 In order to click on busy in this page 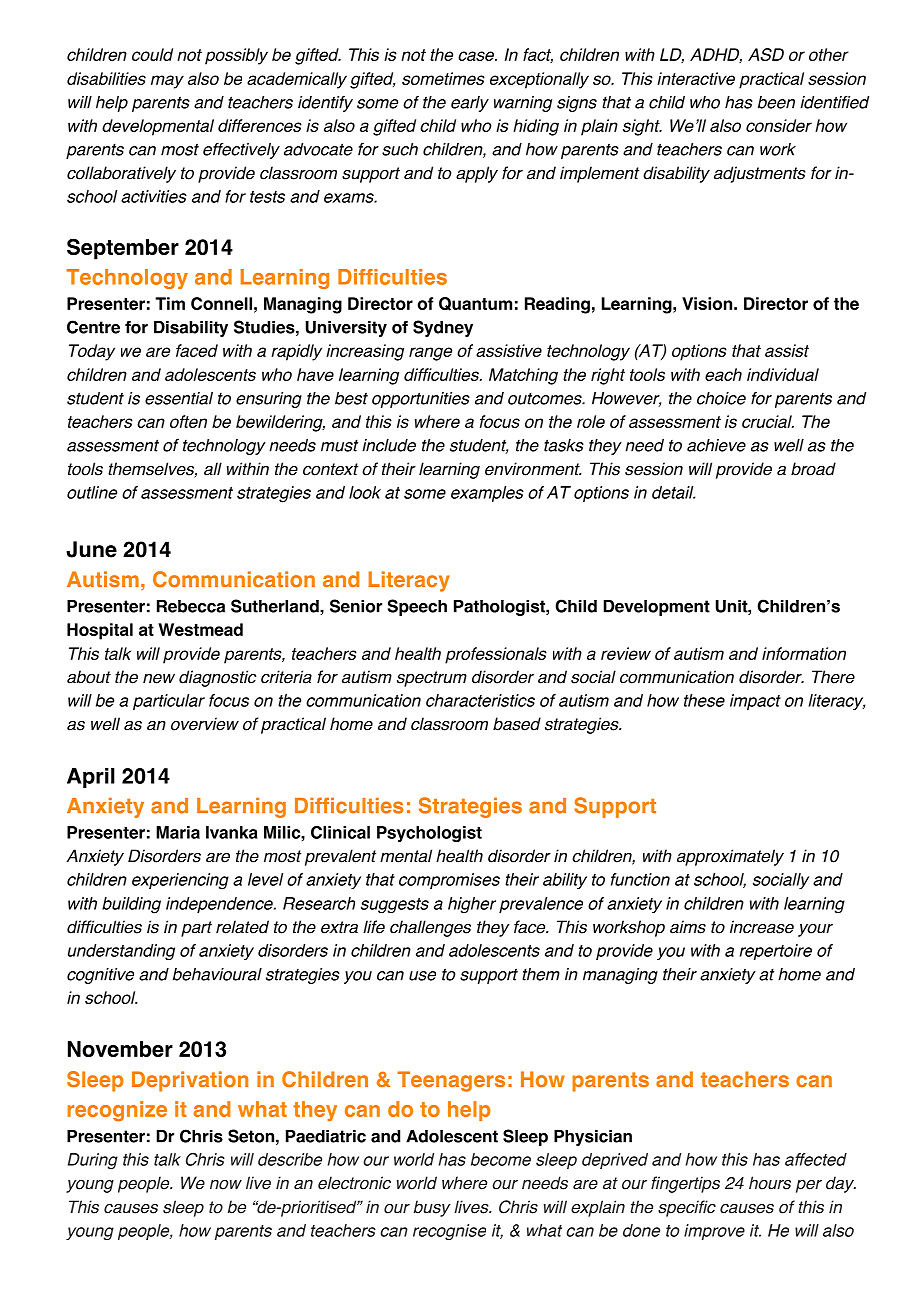, I will do `click(432, 1208)`.
